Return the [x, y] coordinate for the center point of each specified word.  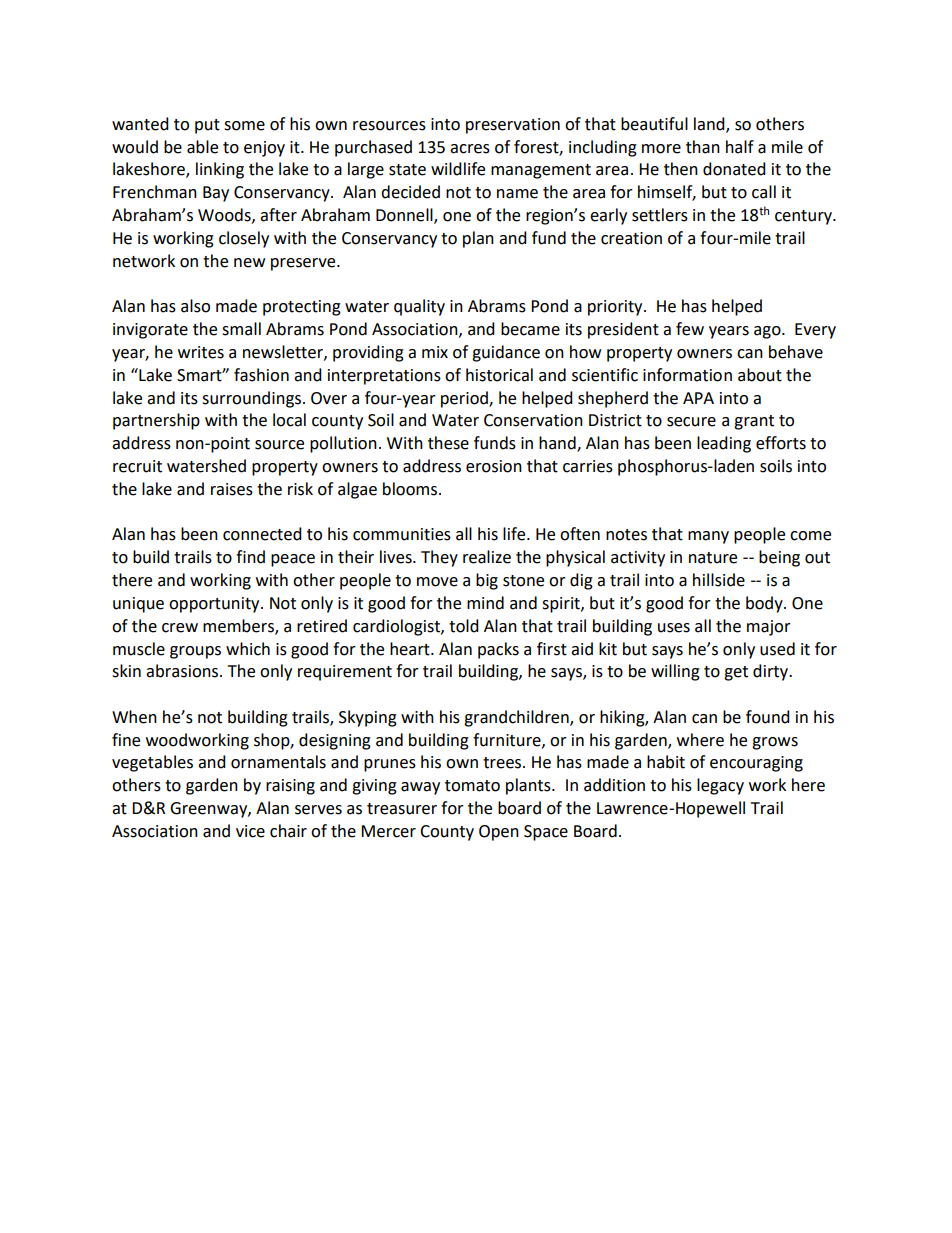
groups [195, 652]
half [740, 147]
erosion [494, 466]
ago [768, 332]
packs [498, 650]
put [207, 126]
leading [724, 444]
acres [470, 149]
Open [499, 833]
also [195, 306]
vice [250, 831]
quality [419, 307]
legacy [720, 786]
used [777, 649]
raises [232, 489]
